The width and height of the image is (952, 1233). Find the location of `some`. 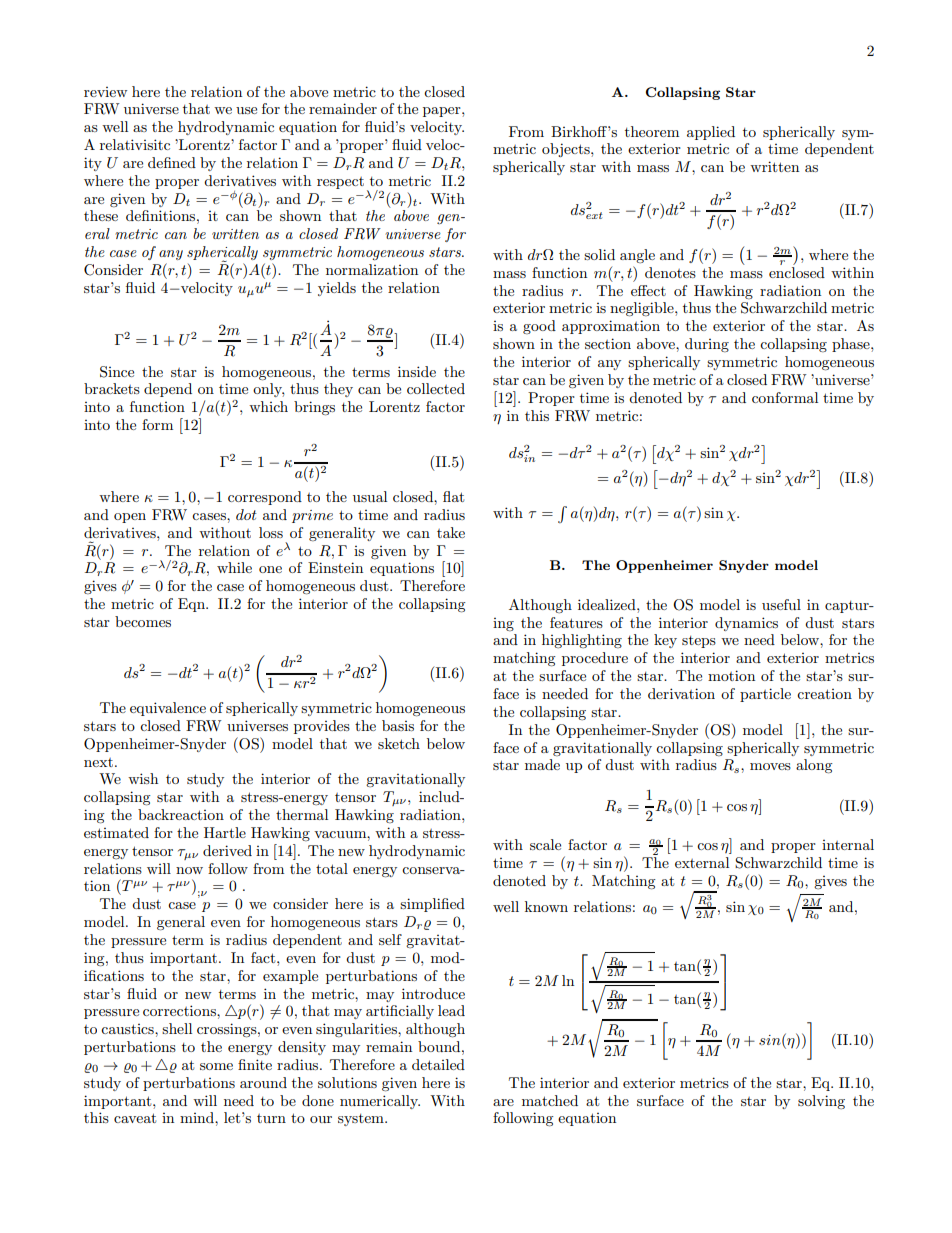

some is located at coordinates (216, 1066).
